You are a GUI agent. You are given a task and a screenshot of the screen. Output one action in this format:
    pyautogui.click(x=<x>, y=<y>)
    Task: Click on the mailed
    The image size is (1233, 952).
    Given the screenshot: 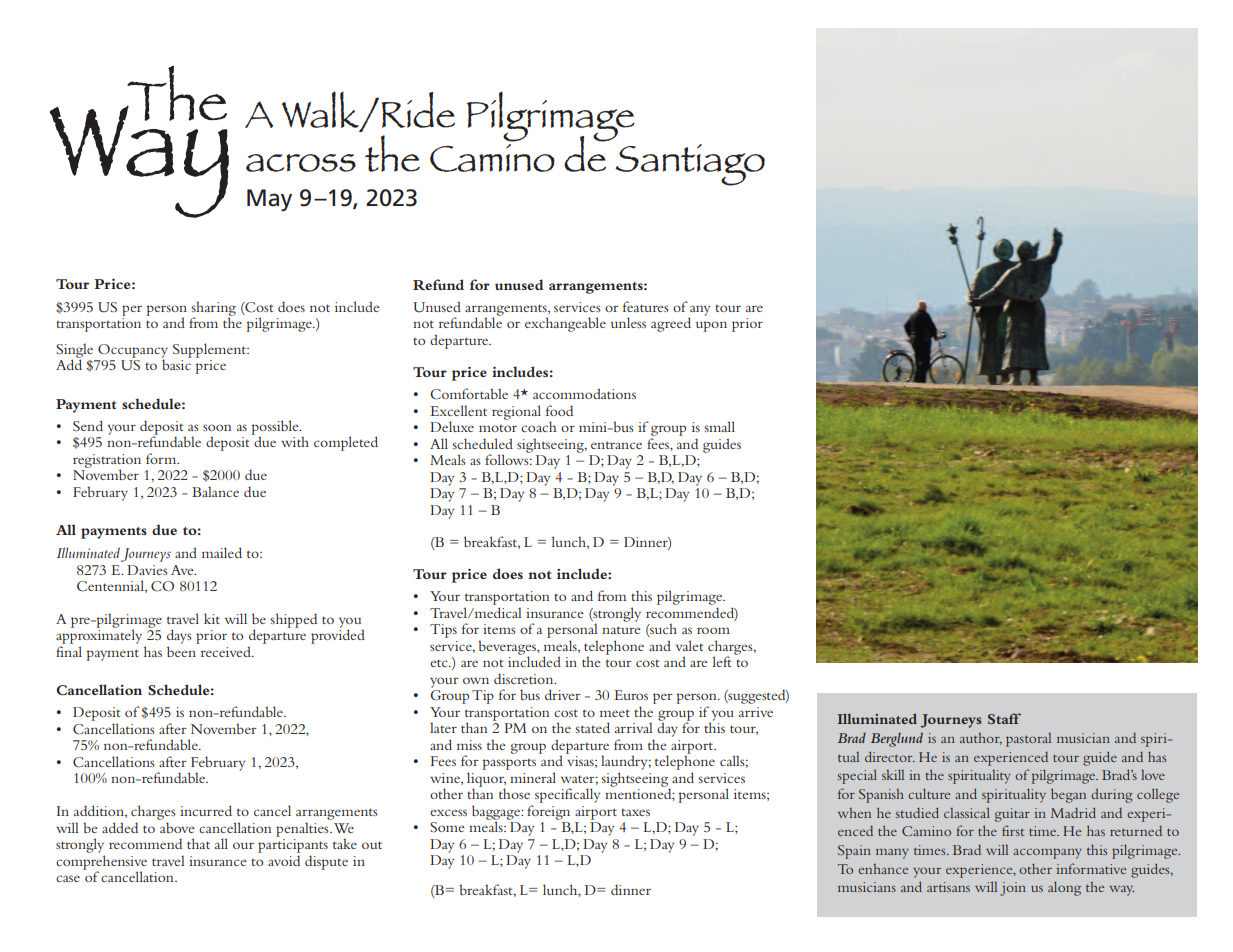 What is the action you would take?
    pyautogui.click(x=222, y=552)
